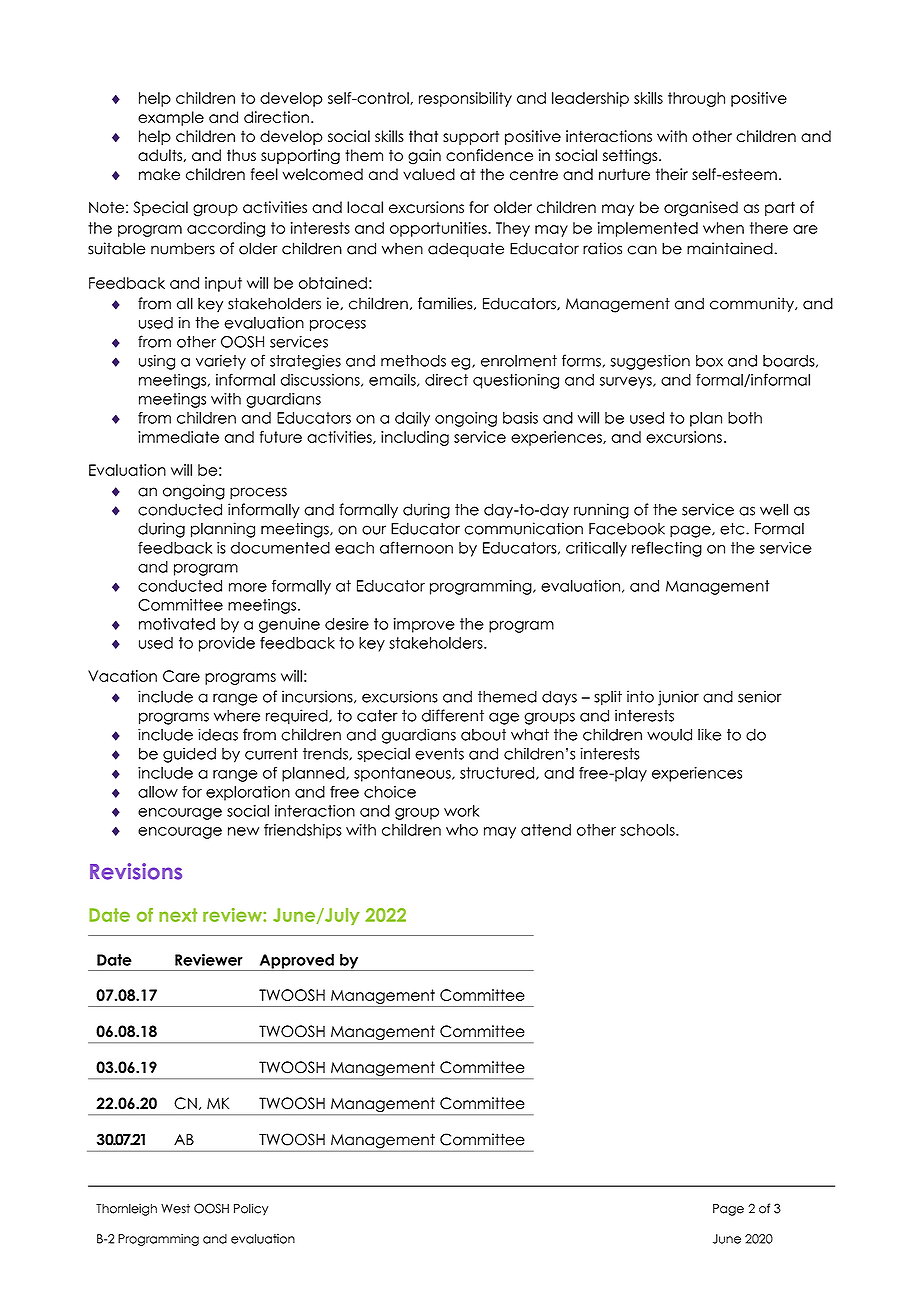 Image resolution: width=924 pixels, height=1308 pixels. What do you see at coordinates (423, 136) in the document?
I see `that` at bounding box center [423, 136].
